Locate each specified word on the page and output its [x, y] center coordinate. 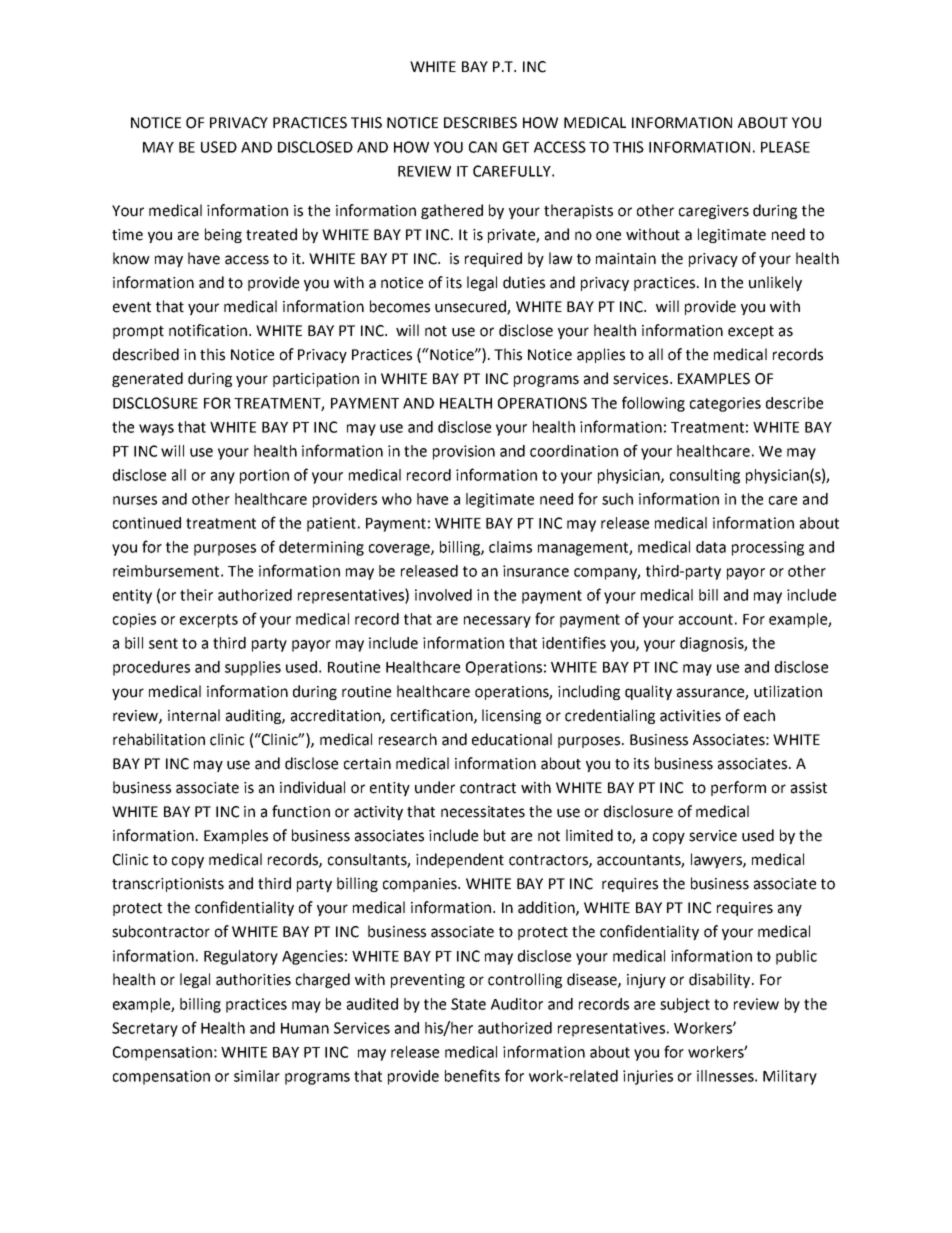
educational [512, 739]
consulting [705, 476]
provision [464, 452]
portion [264, 476]
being [223, 235]
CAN [483, 147]
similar [257, 1076]
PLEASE [785, 147]
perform [738, 788]
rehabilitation [159, 739]
